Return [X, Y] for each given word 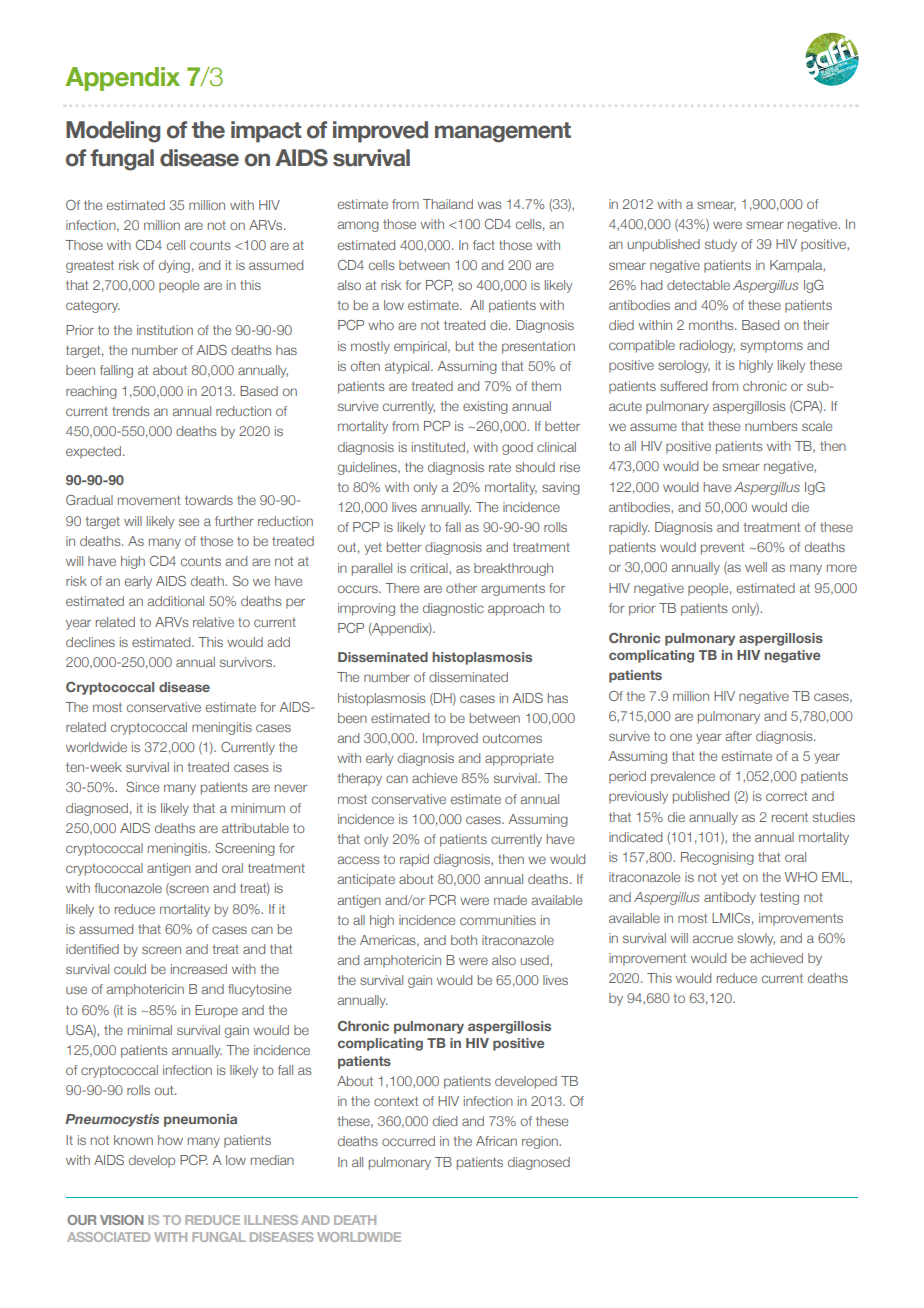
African [496, 1141]
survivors [247, 662]
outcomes [512, 738]
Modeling [113, 132]
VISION [122, 1220]
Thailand [448, 204]
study [721, 245]
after [739, 736]
